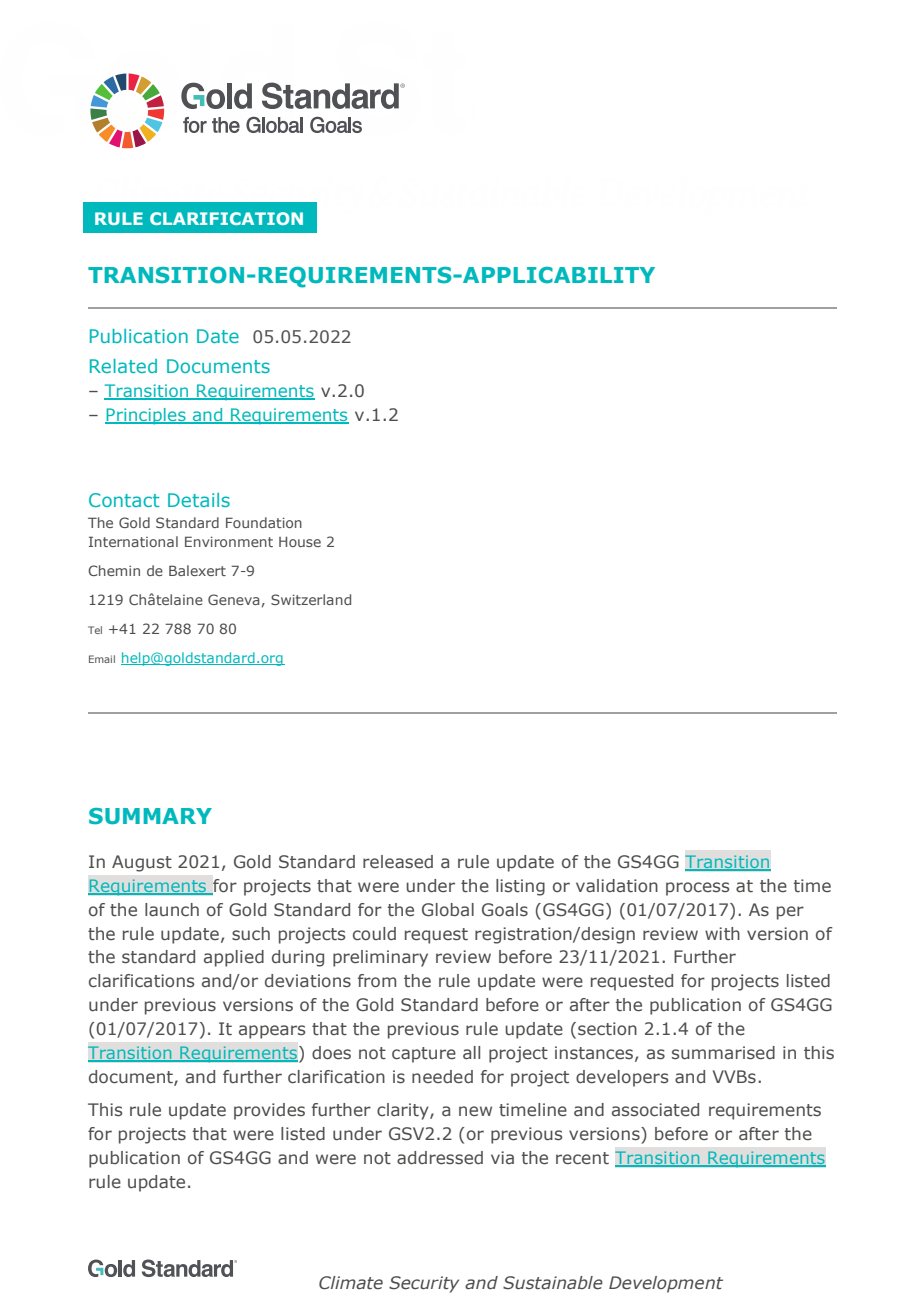 The height and width of the document is (1308, 924). Describe the element at coordinates (424, 1284) in the document. I see `Security` at that location.
